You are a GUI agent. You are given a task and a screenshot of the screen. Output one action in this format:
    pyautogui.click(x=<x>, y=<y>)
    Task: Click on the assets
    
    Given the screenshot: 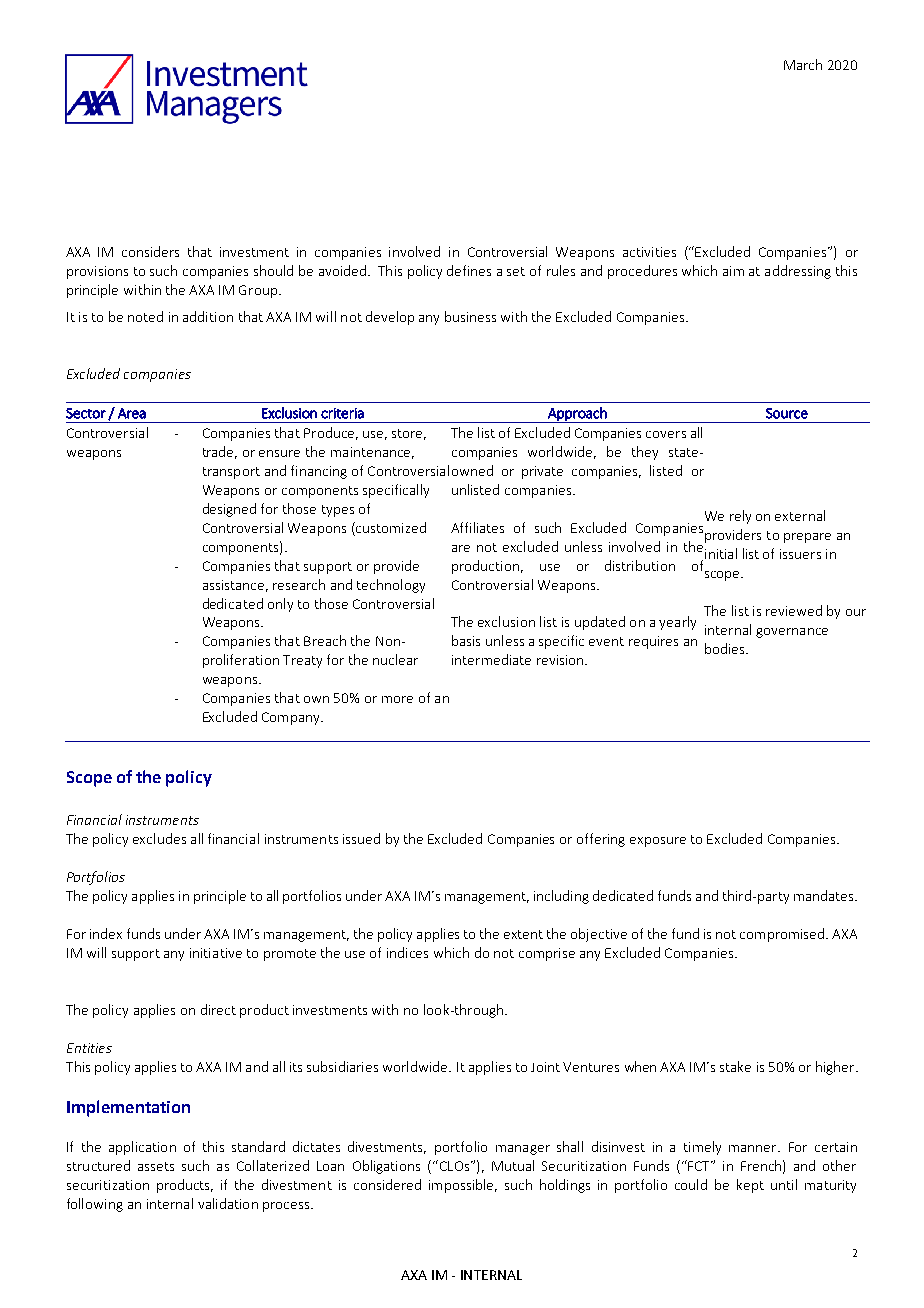 What is the action you would take?
    pyautogui.click(x=156, y=1166)
